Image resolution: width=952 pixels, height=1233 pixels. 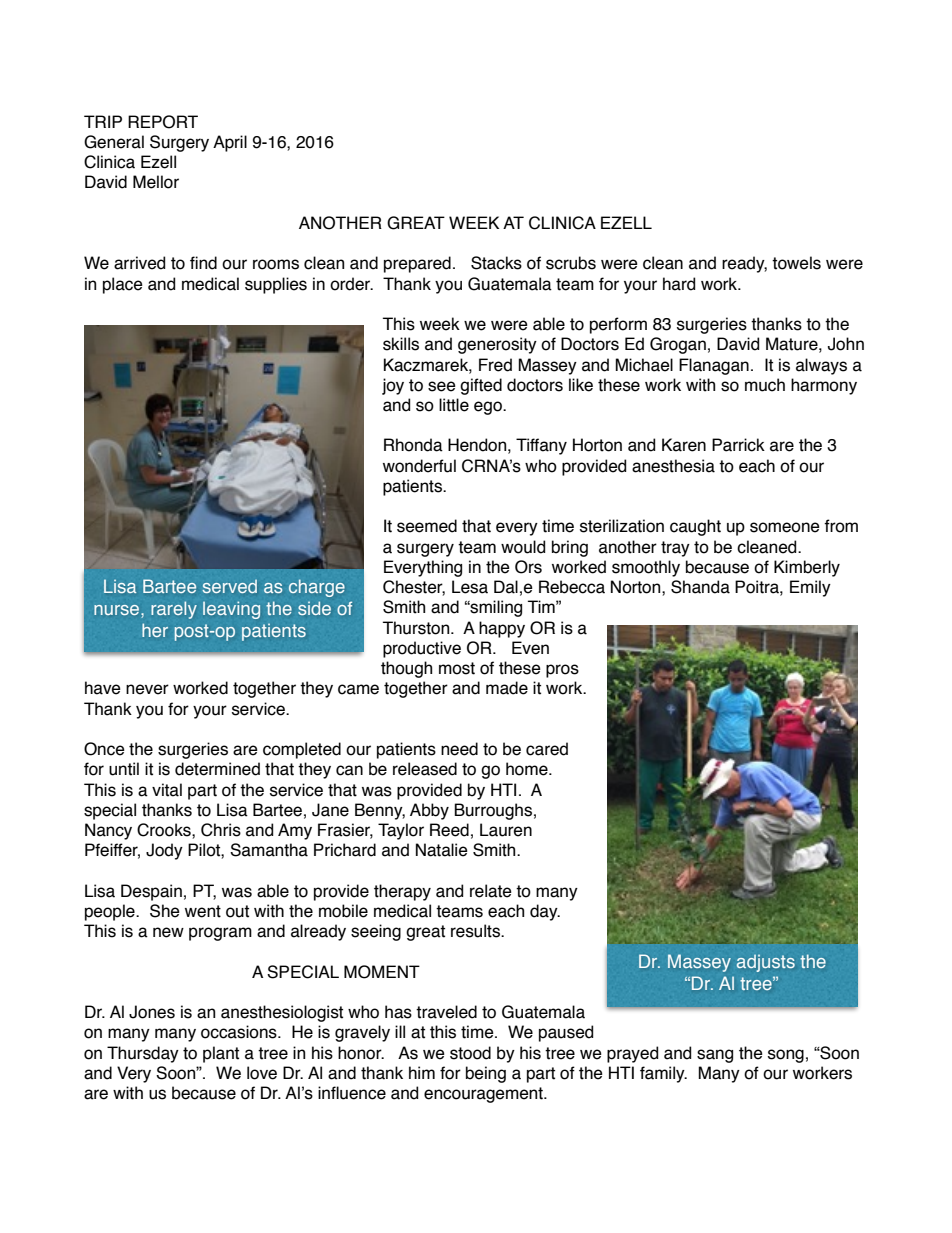 I want to click on wonderful, so click(x=419, y=466).
